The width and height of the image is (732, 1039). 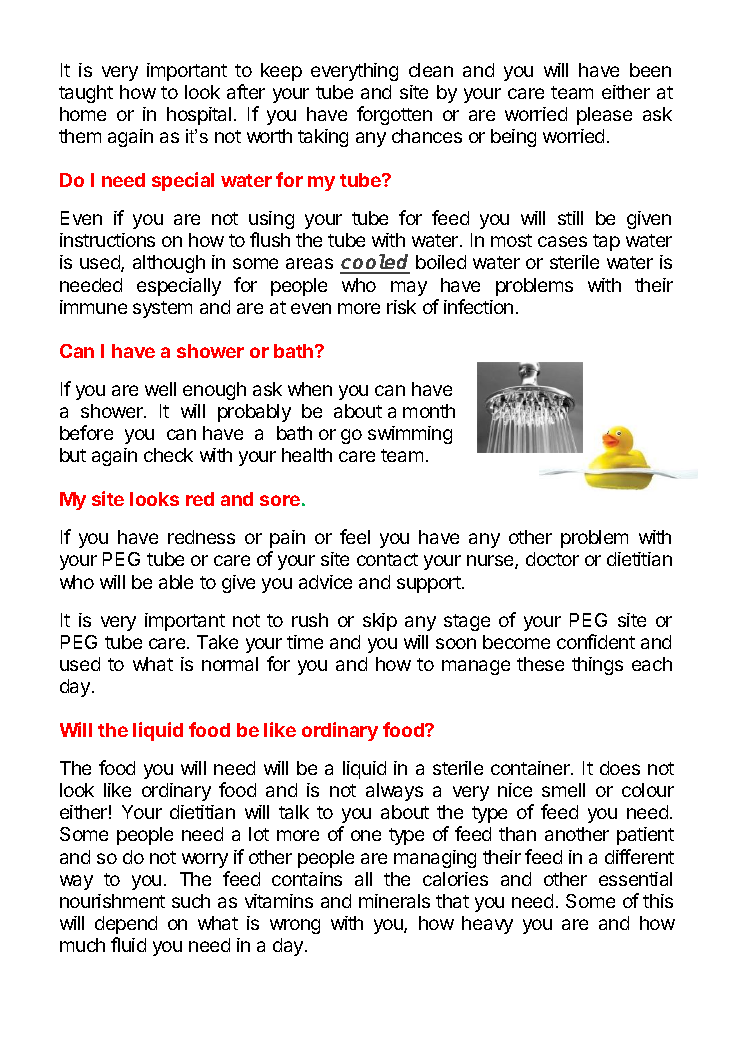 What do you see at coordinates (606, 242) in the image?
I see `tap` at bounding box center [606, 242].
